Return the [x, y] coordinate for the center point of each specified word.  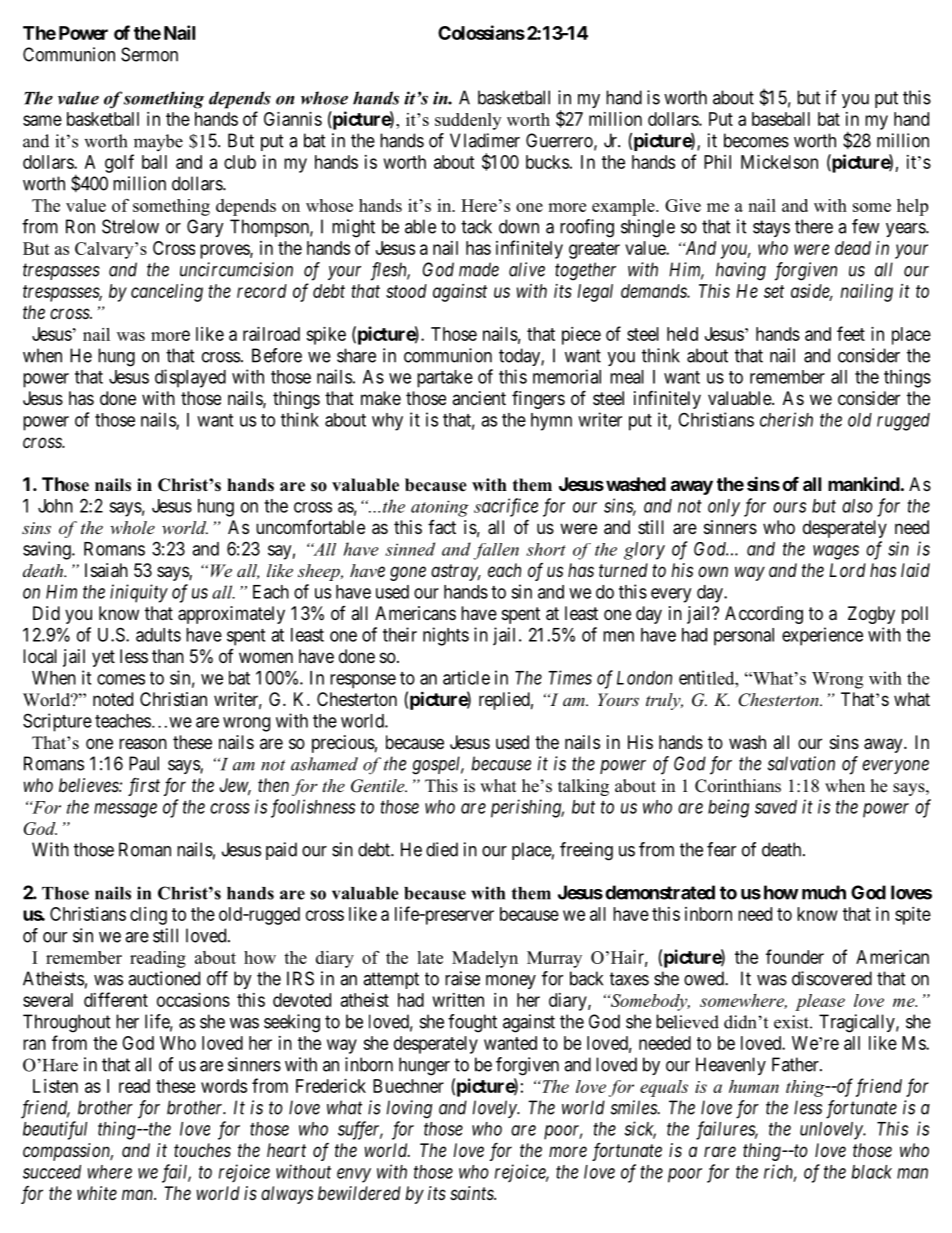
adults [158, 635]
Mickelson [779, 162]
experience [822, 636]
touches [202, 1150]
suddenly [468, 121]
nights [446, 636]
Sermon [149, 54]
